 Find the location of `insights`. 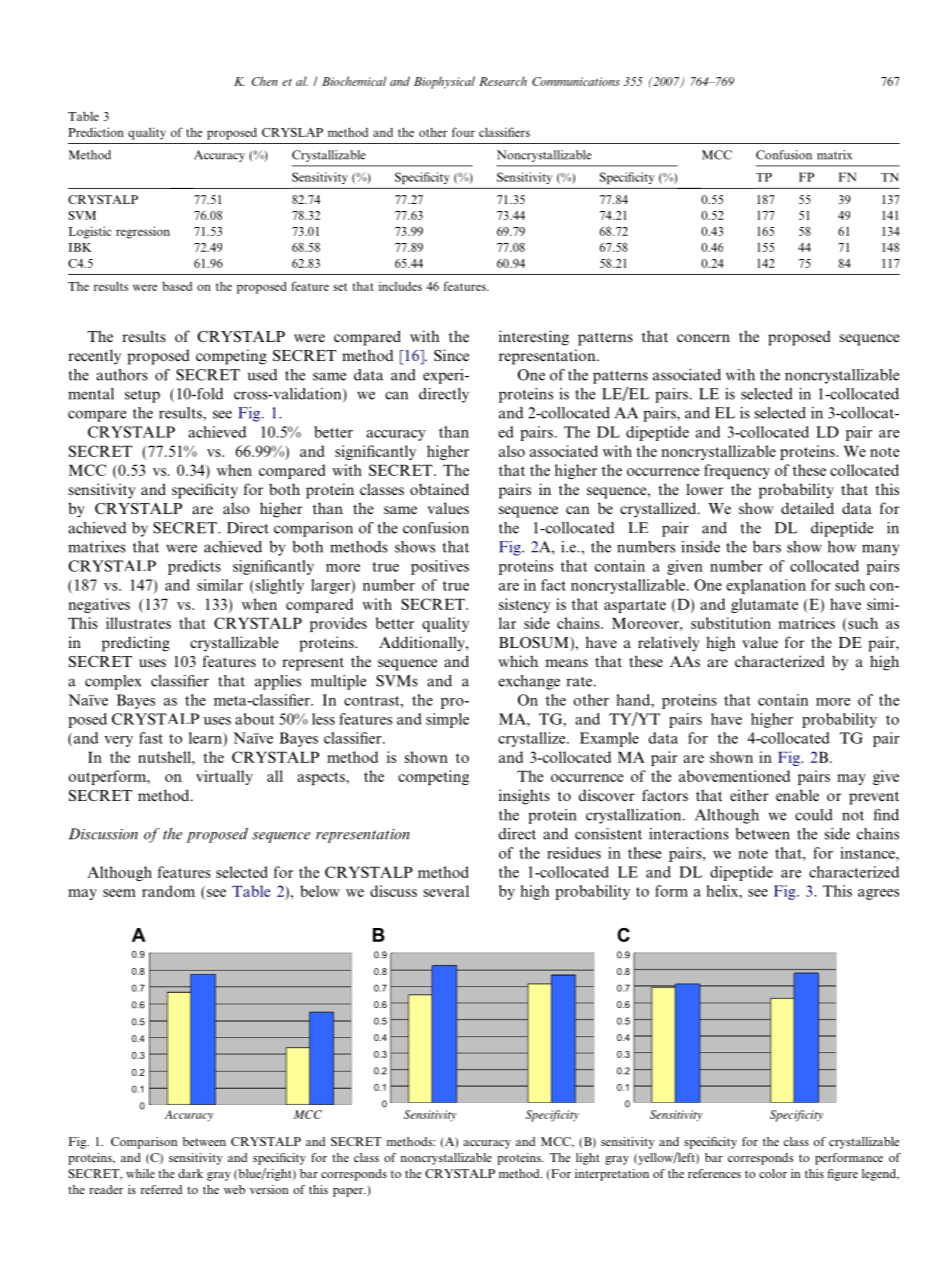

insights is located at coordinates (524, 797).
